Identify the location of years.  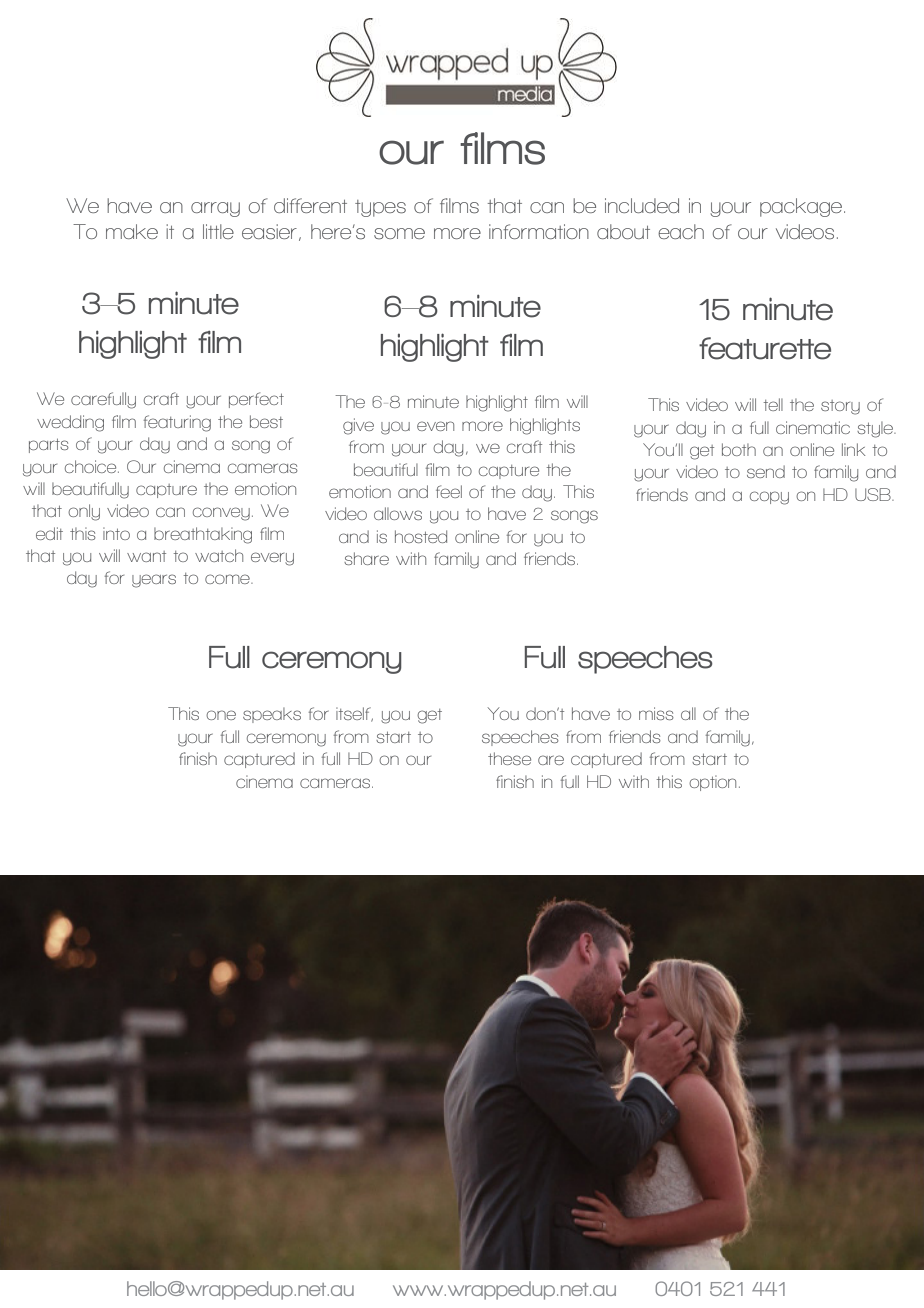
(154, 581).
